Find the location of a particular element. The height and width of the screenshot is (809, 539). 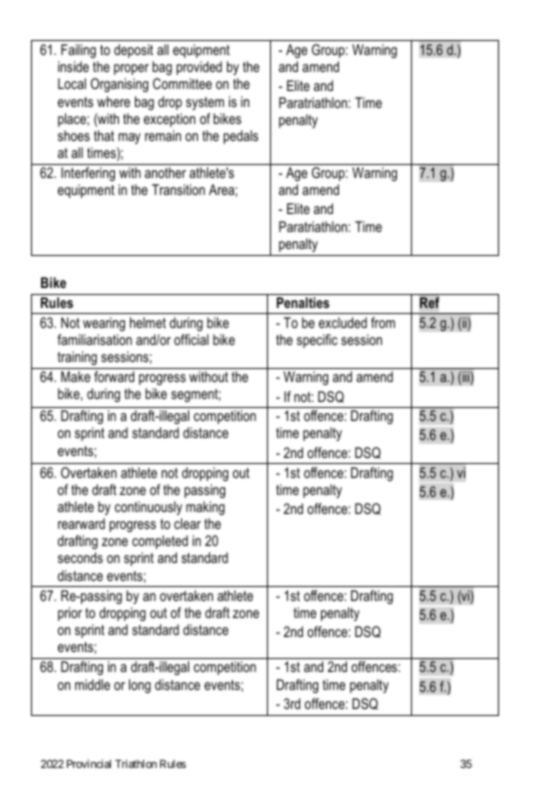

pedals is located at coordinates (240, 137).
